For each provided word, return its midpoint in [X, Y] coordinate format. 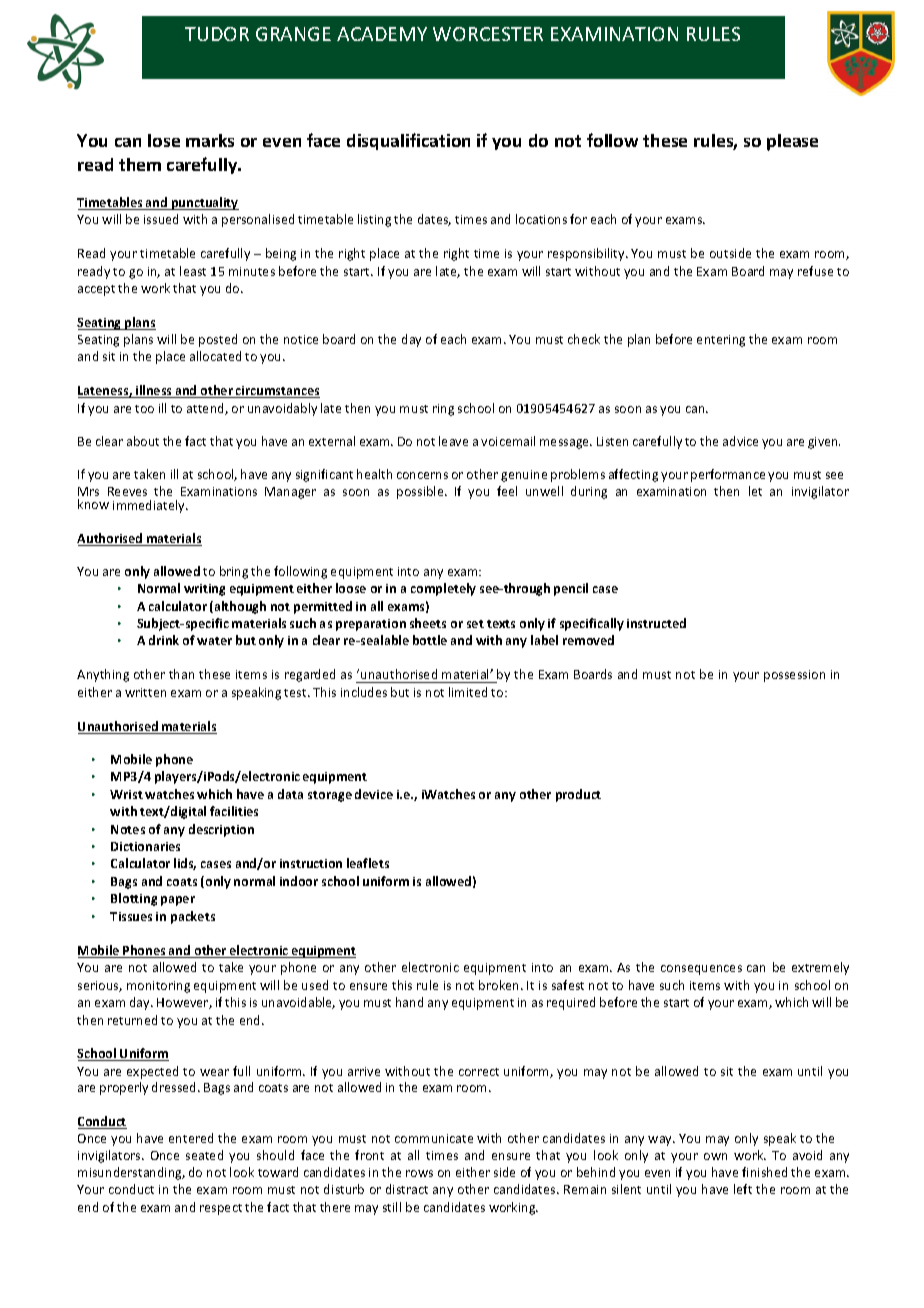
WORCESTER [488, 34]
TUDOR [217, 34]
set [475, 624]
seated [204, 1155]
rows [419, 1173]
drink [164, 640]
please [792, 142]
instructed [656, 623]
